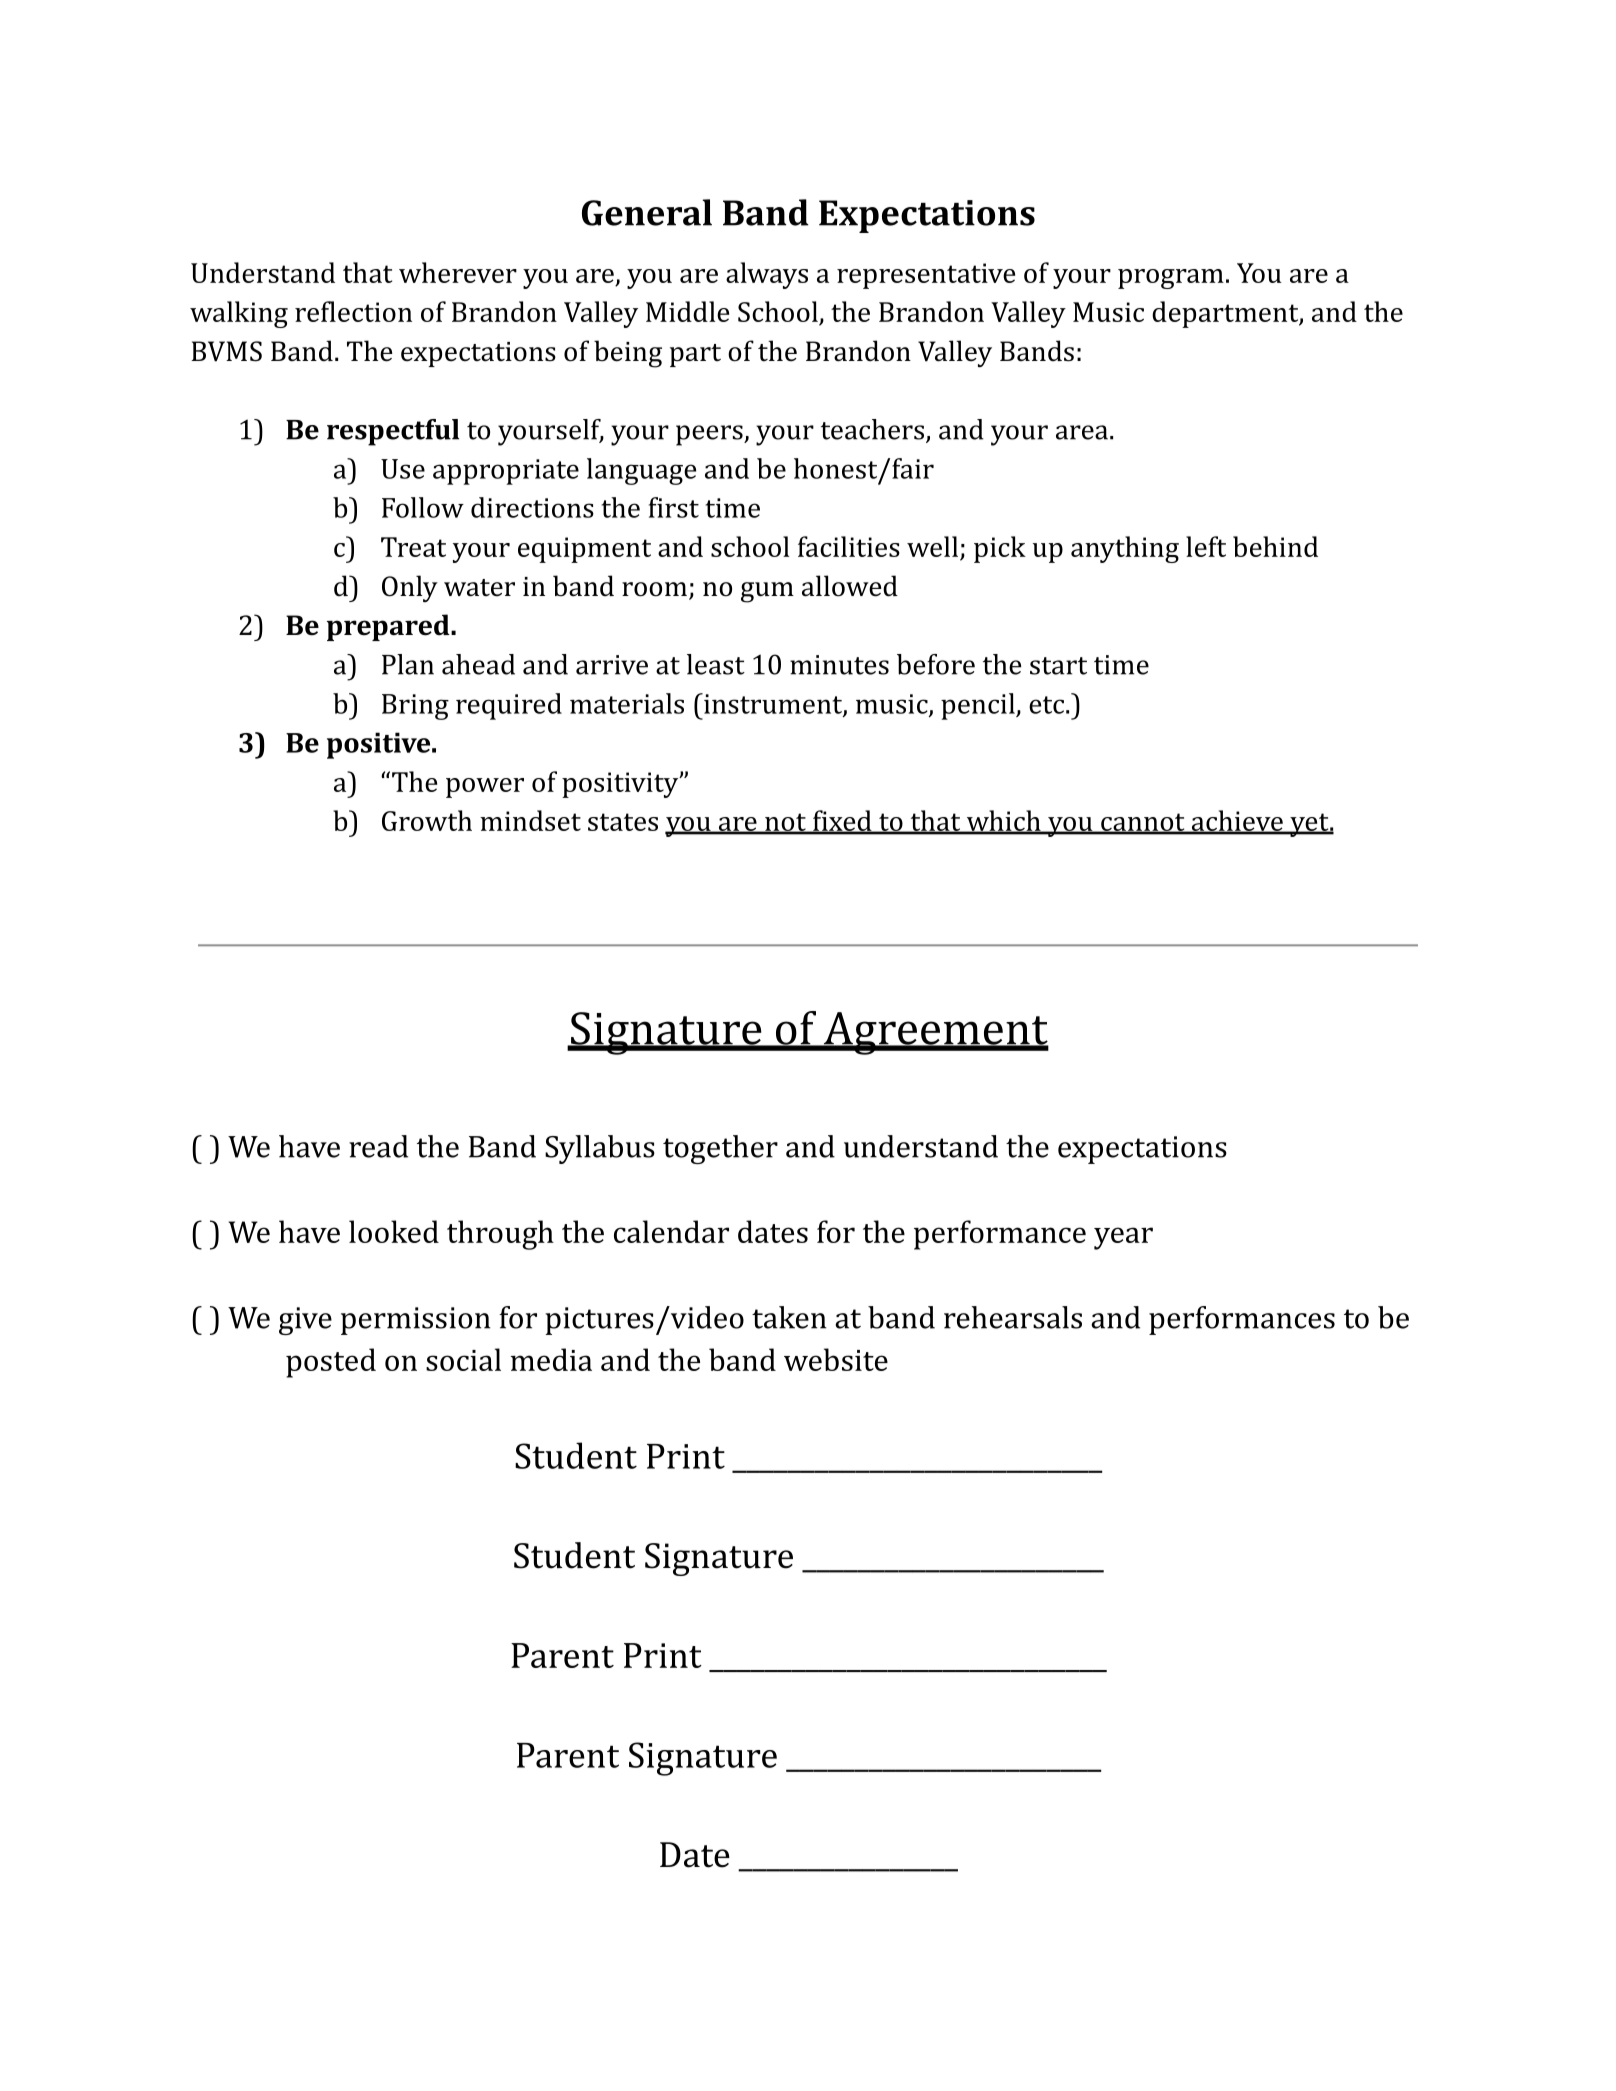  I want to click on area, so click(1082, 432).
